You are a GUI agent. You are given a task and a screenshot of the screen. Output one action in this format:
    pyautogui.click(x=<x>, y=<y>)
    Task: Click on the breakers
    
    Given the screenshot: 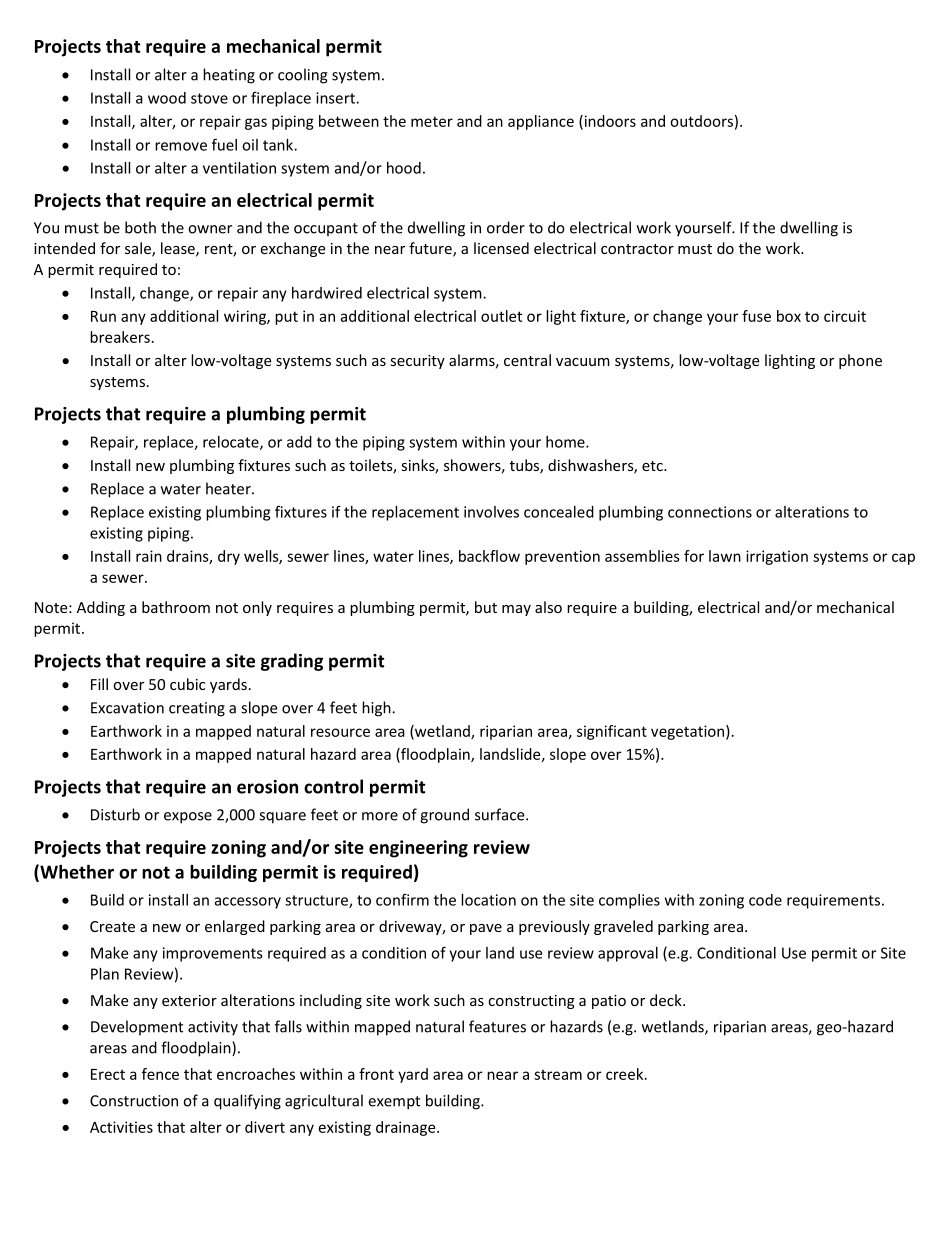 What is the action you would take?
    pyautogui.click(x=120, y=337)
